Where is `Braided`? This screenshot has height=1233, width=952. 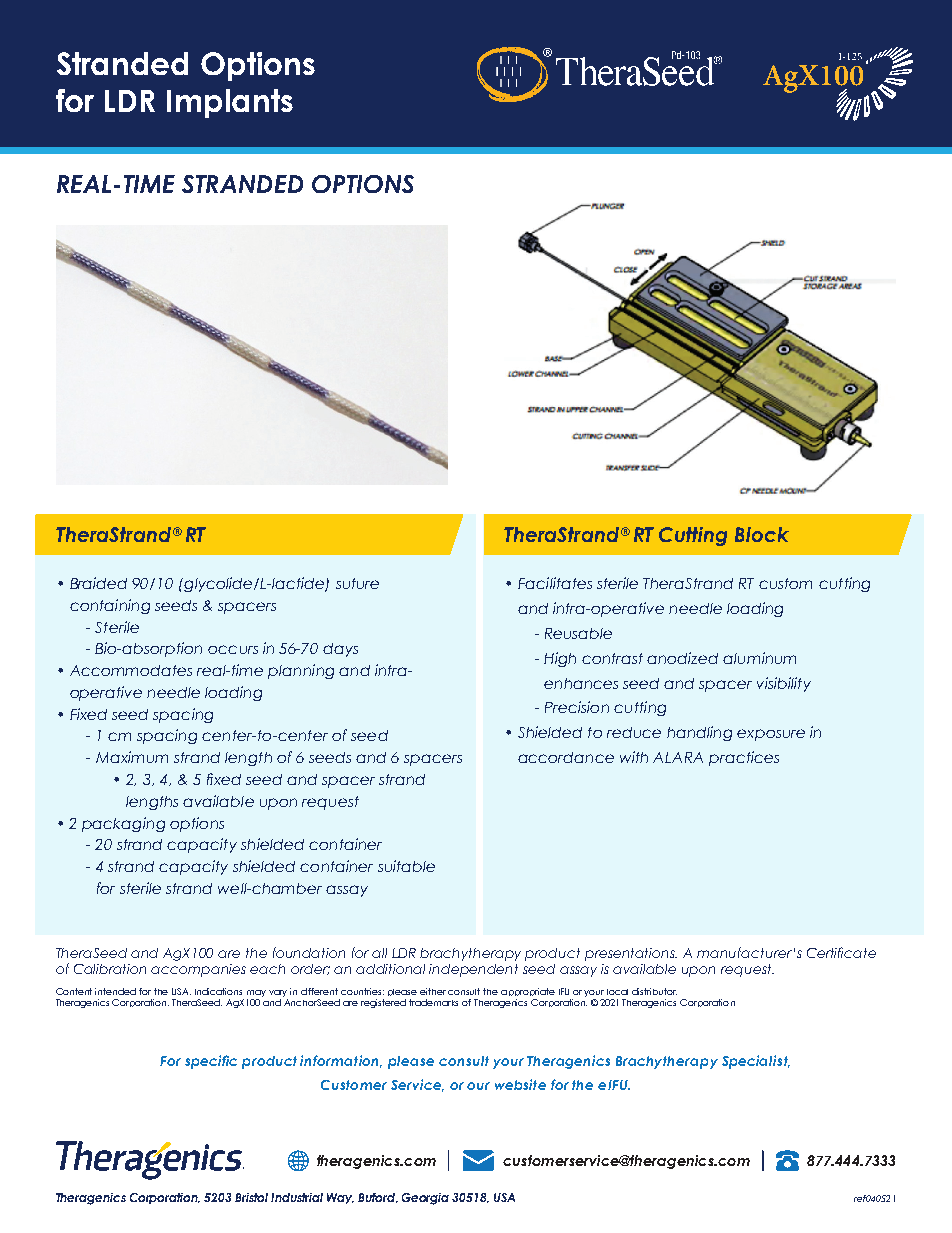
Braided is located at coordinates (98, 583).
